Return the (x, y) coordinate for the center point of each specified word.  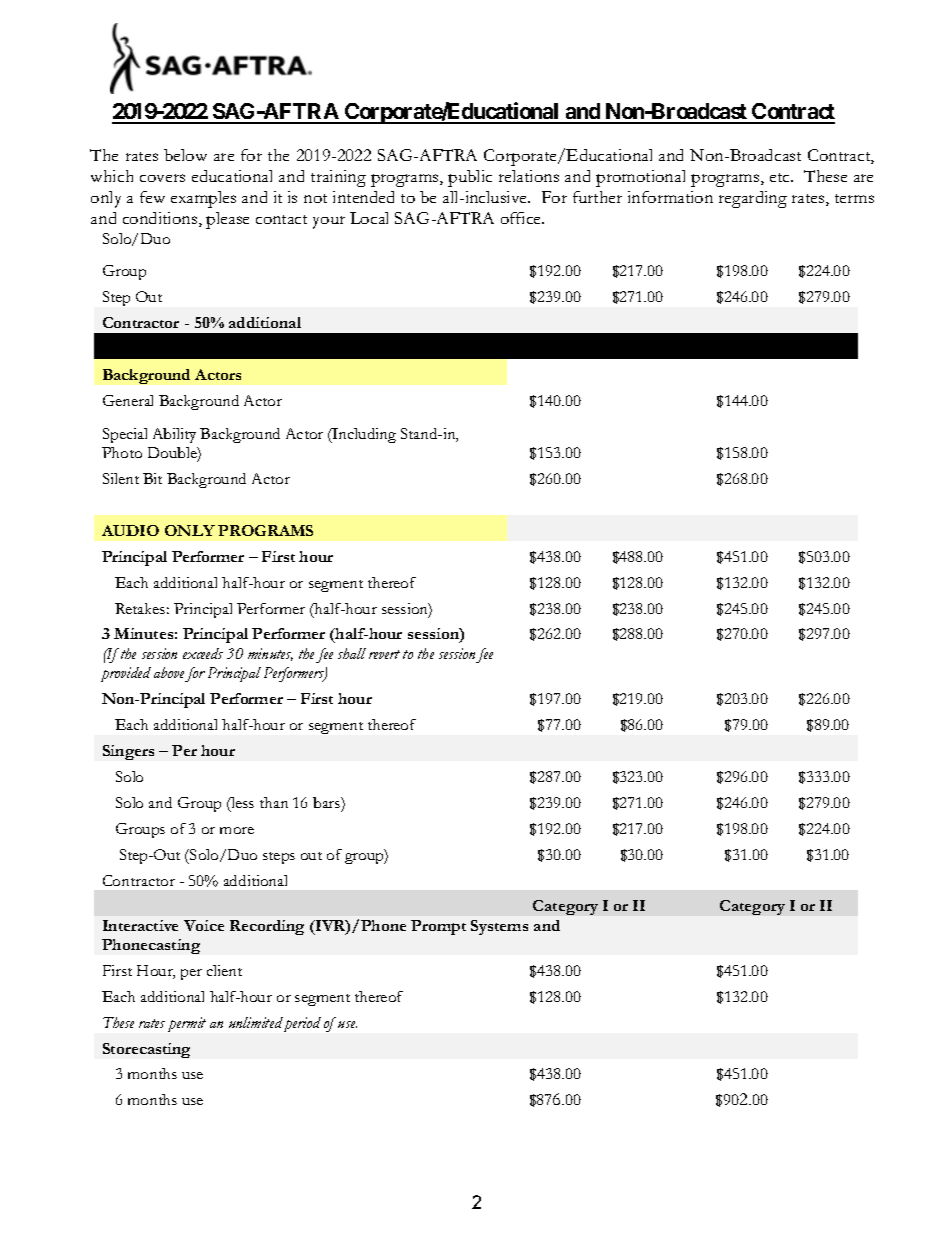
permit (187, 1024)
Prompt (438, 927)
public (470, 178)
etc (781, 177)
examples (203, 199)
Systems (499, 927)
